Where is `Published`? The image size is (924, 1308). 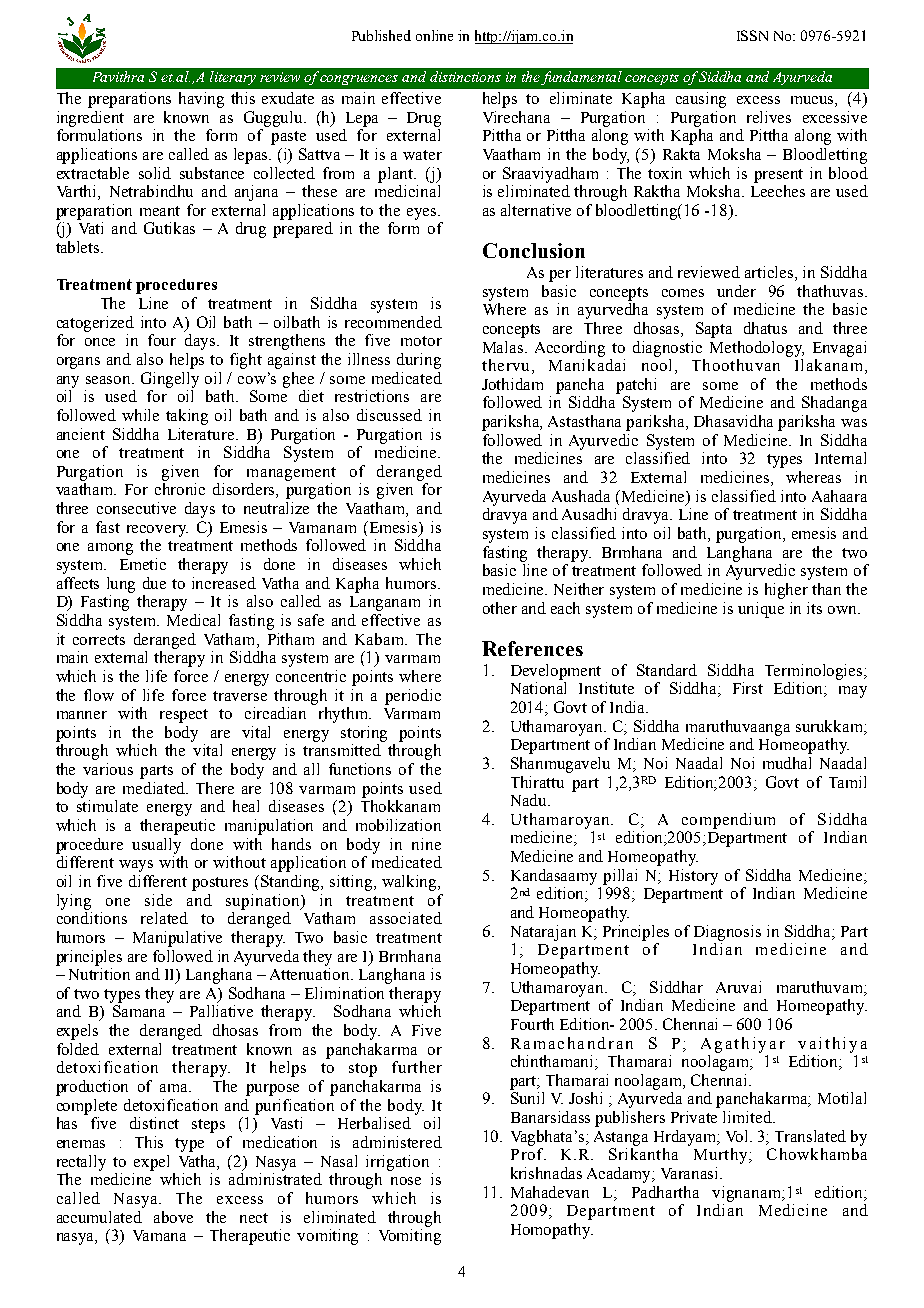
Published is located at coordinates (381, 35).
